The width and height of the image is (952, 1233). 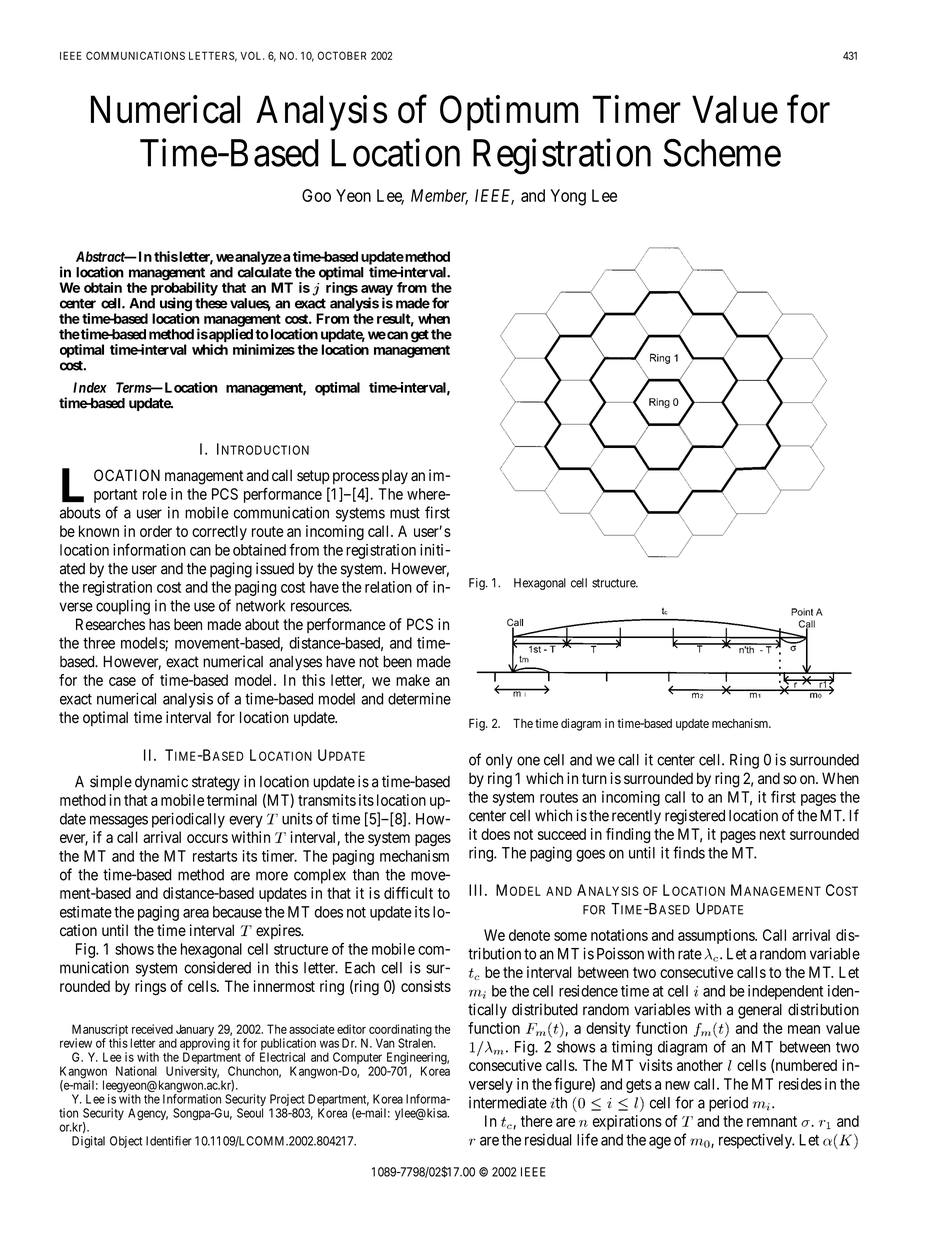 I want to click on make, so click(x=413, y=680).
